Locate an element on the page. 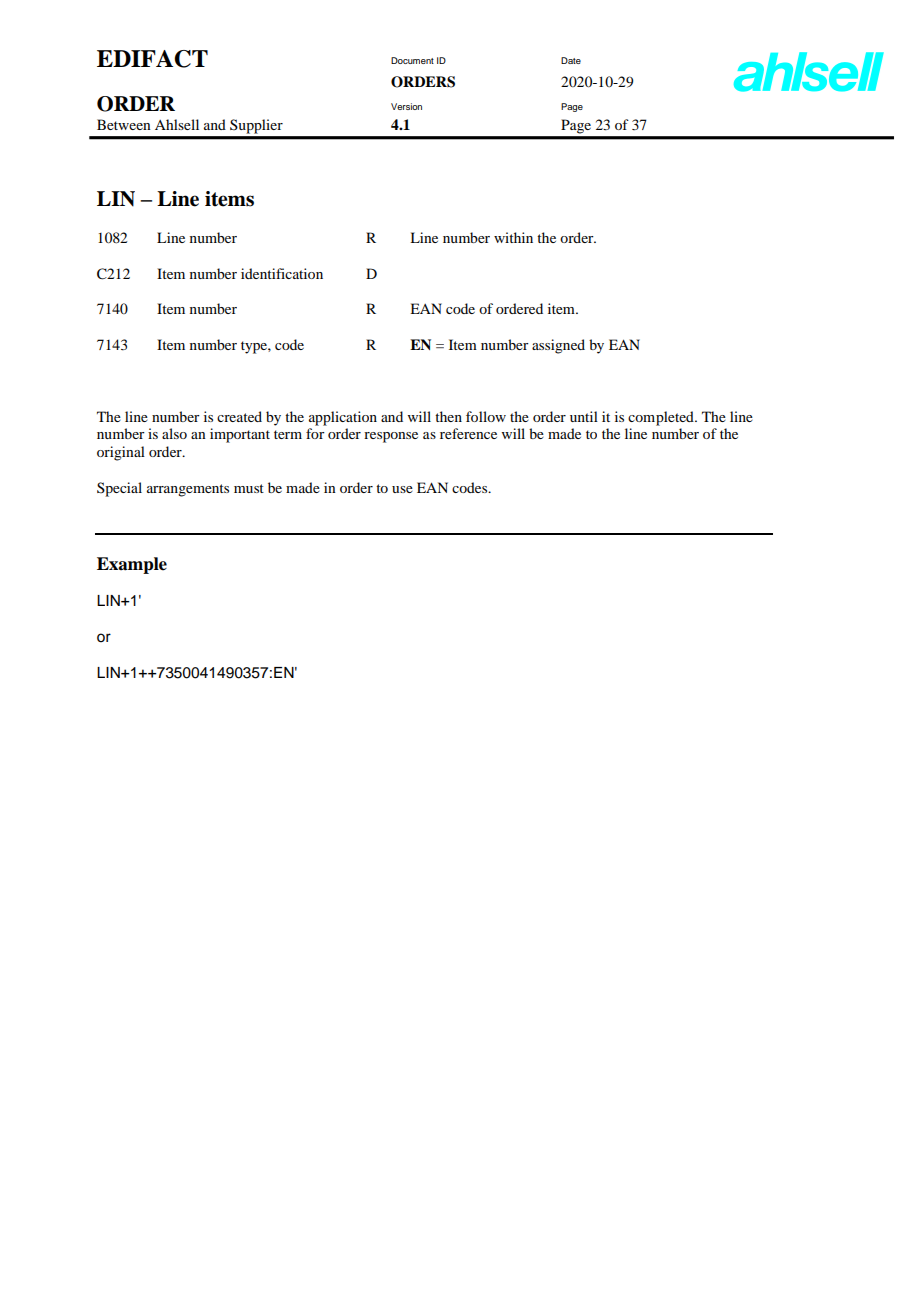 The height and width of the page is (1308, 924). assigned is located at coordinates (558, 346).
